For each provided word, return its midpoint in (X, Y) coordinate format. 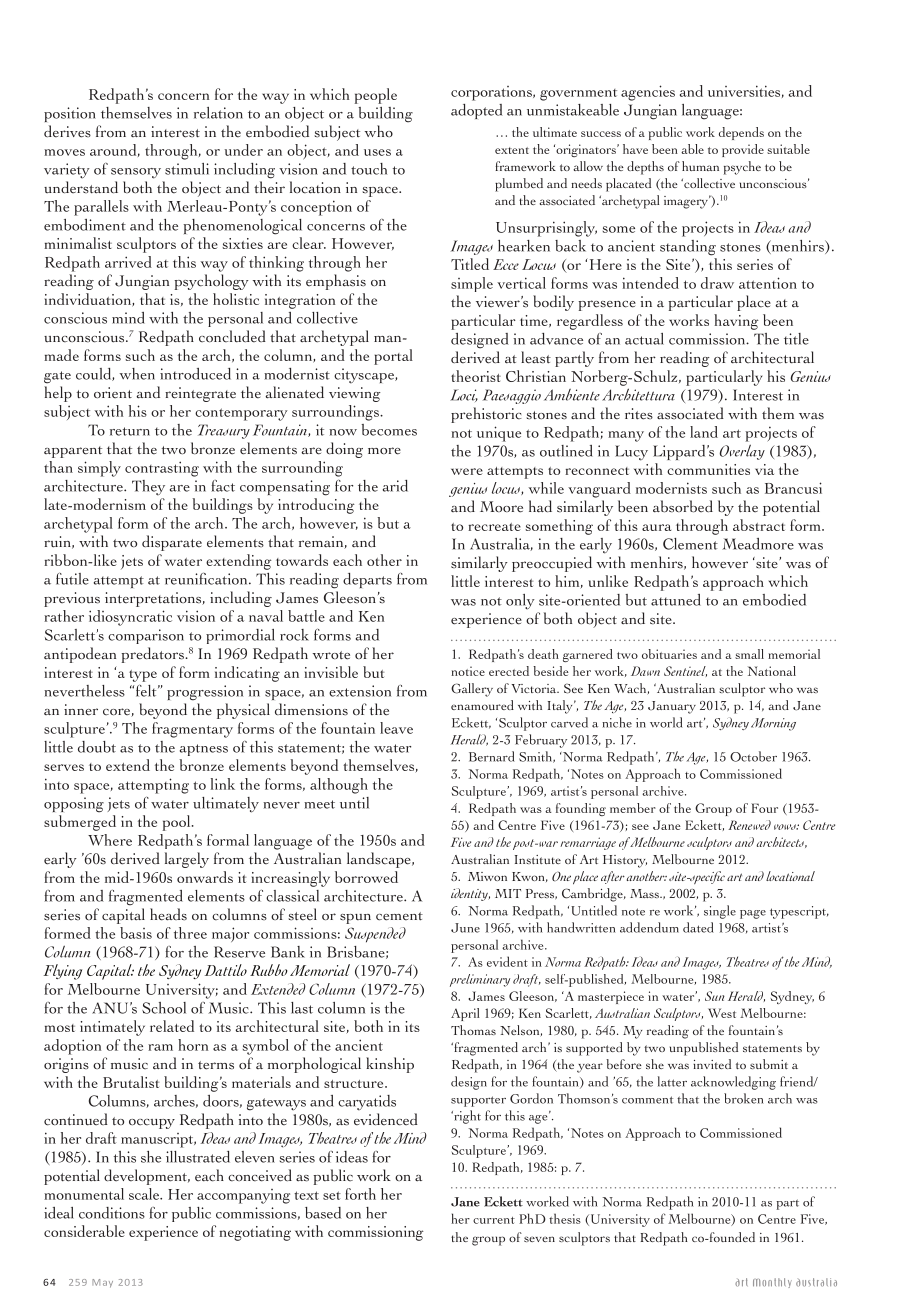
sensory (136, 173)
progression (205, 693)
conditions (112, 1213)
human (700, 166)
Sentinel (685, 671)
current (494, 1220)
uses (377, 152)
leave (396, 728)
